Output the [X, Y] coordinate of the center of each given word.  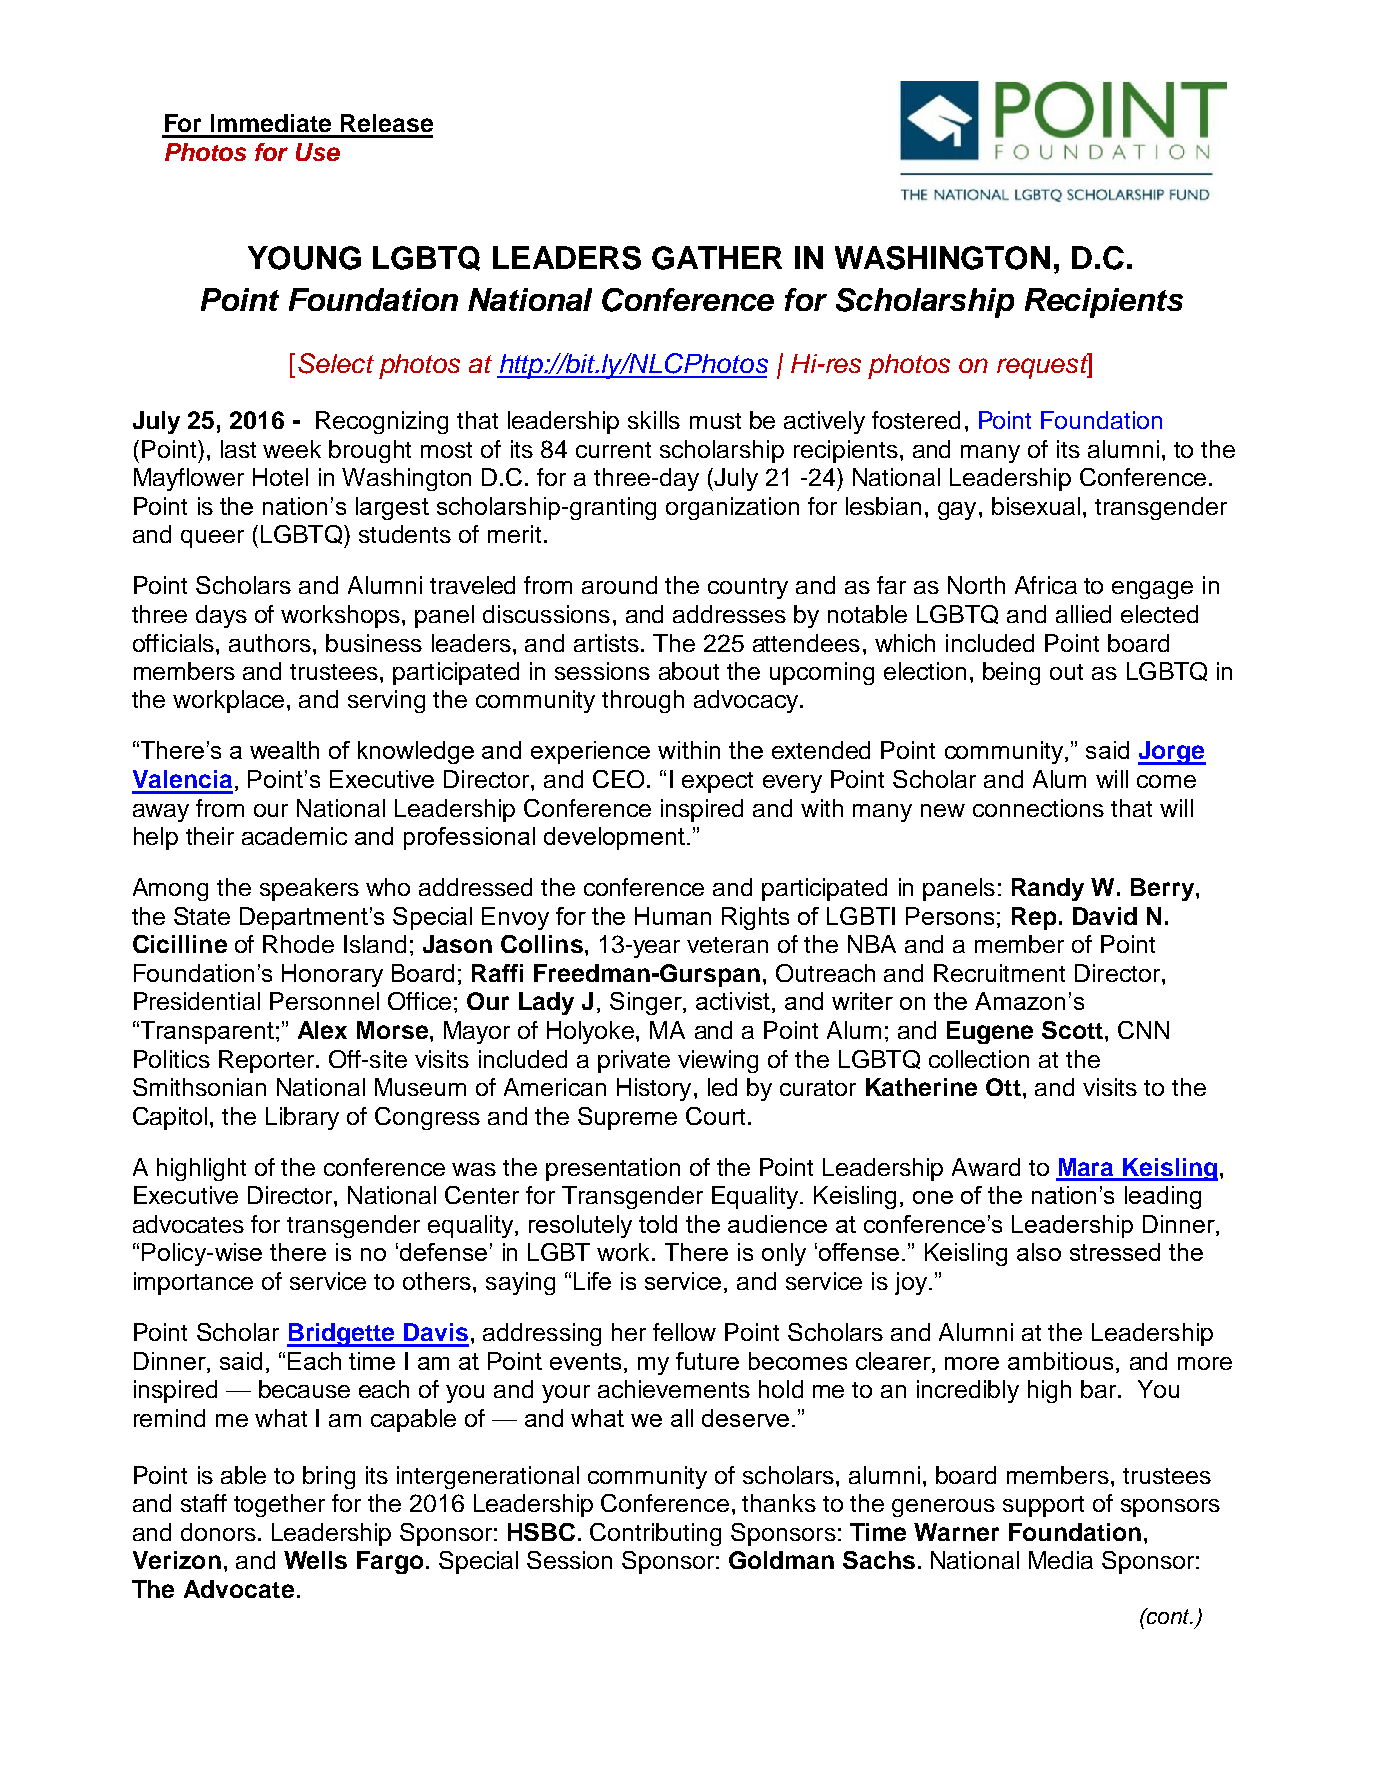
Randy [1048, 889]
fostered [916, 420]
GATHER [717, 258]
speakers [309, 889]
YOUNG [304, 258]
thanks [779, 1503]
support [1043, 1506]
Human [673, 916]
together [279, 1505]
